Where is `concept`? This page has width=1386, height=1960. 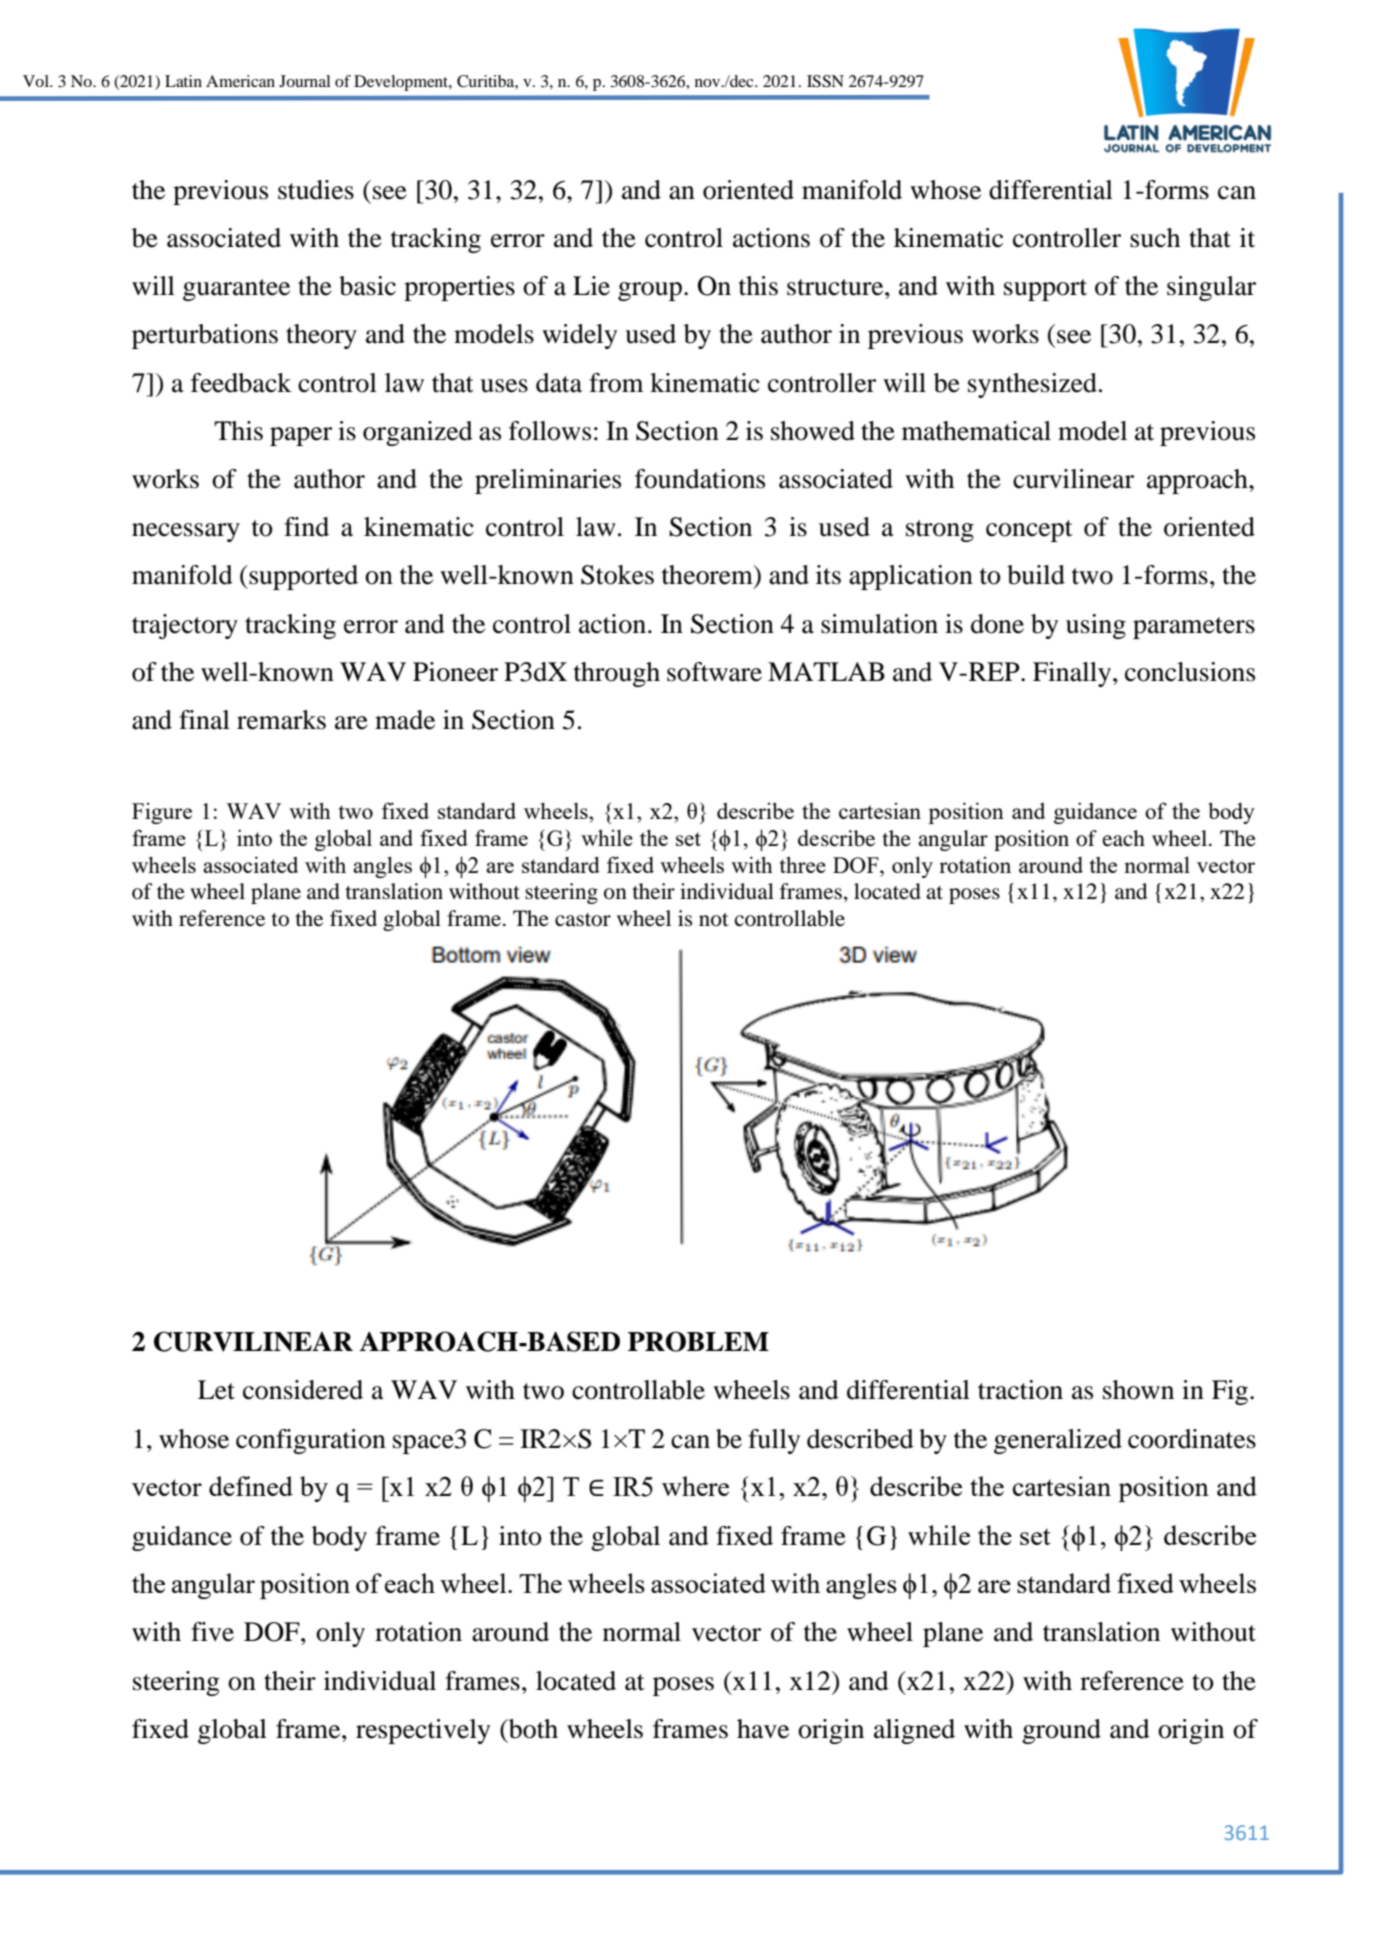 concept is located at coordinates (1029, 531).
